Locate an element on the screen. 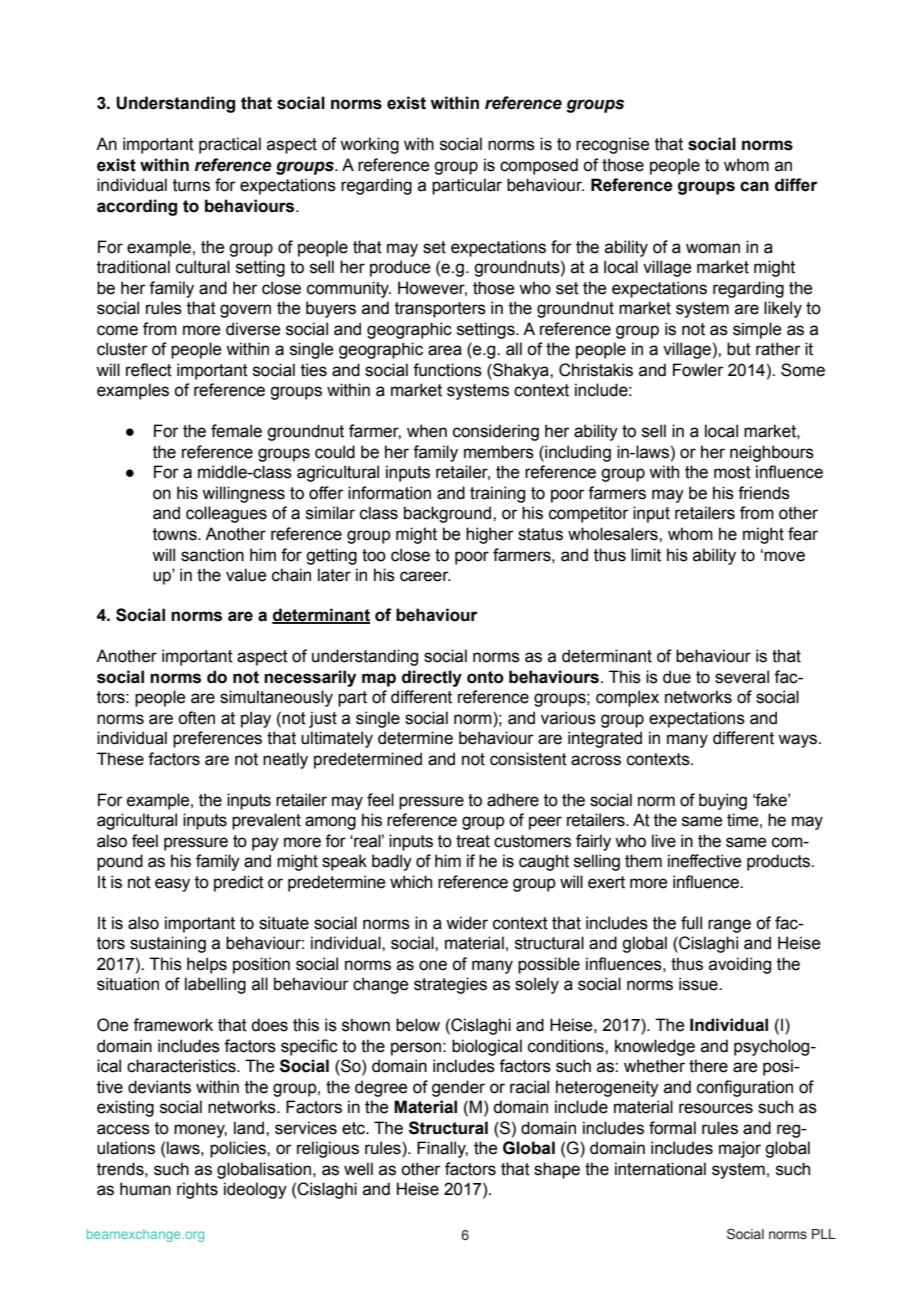  composed is located at coordinates (539, 166).
